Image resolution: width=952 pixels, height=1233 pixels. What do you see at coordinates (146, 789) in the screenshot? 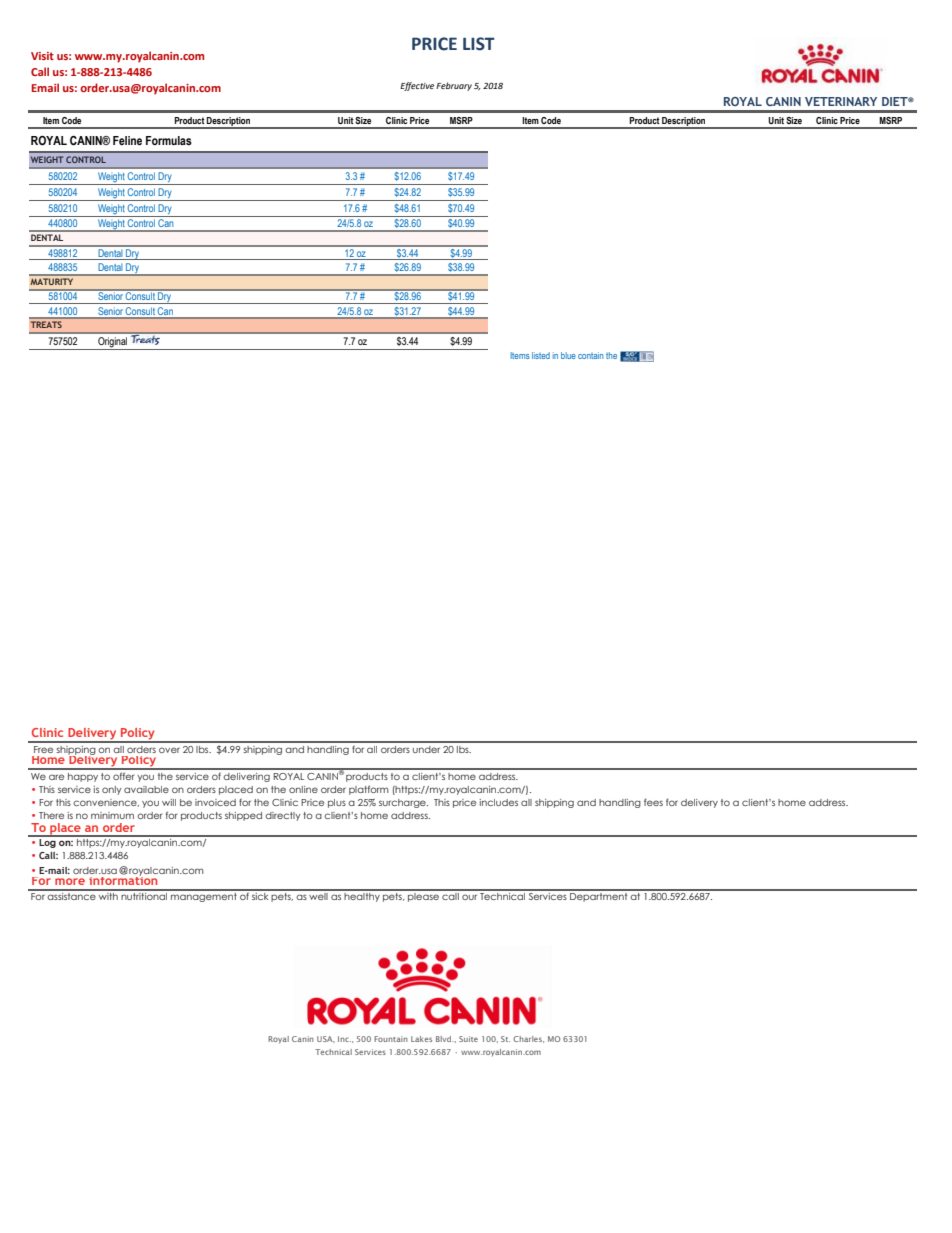
I see `available` at bounding box center [146, 789].
